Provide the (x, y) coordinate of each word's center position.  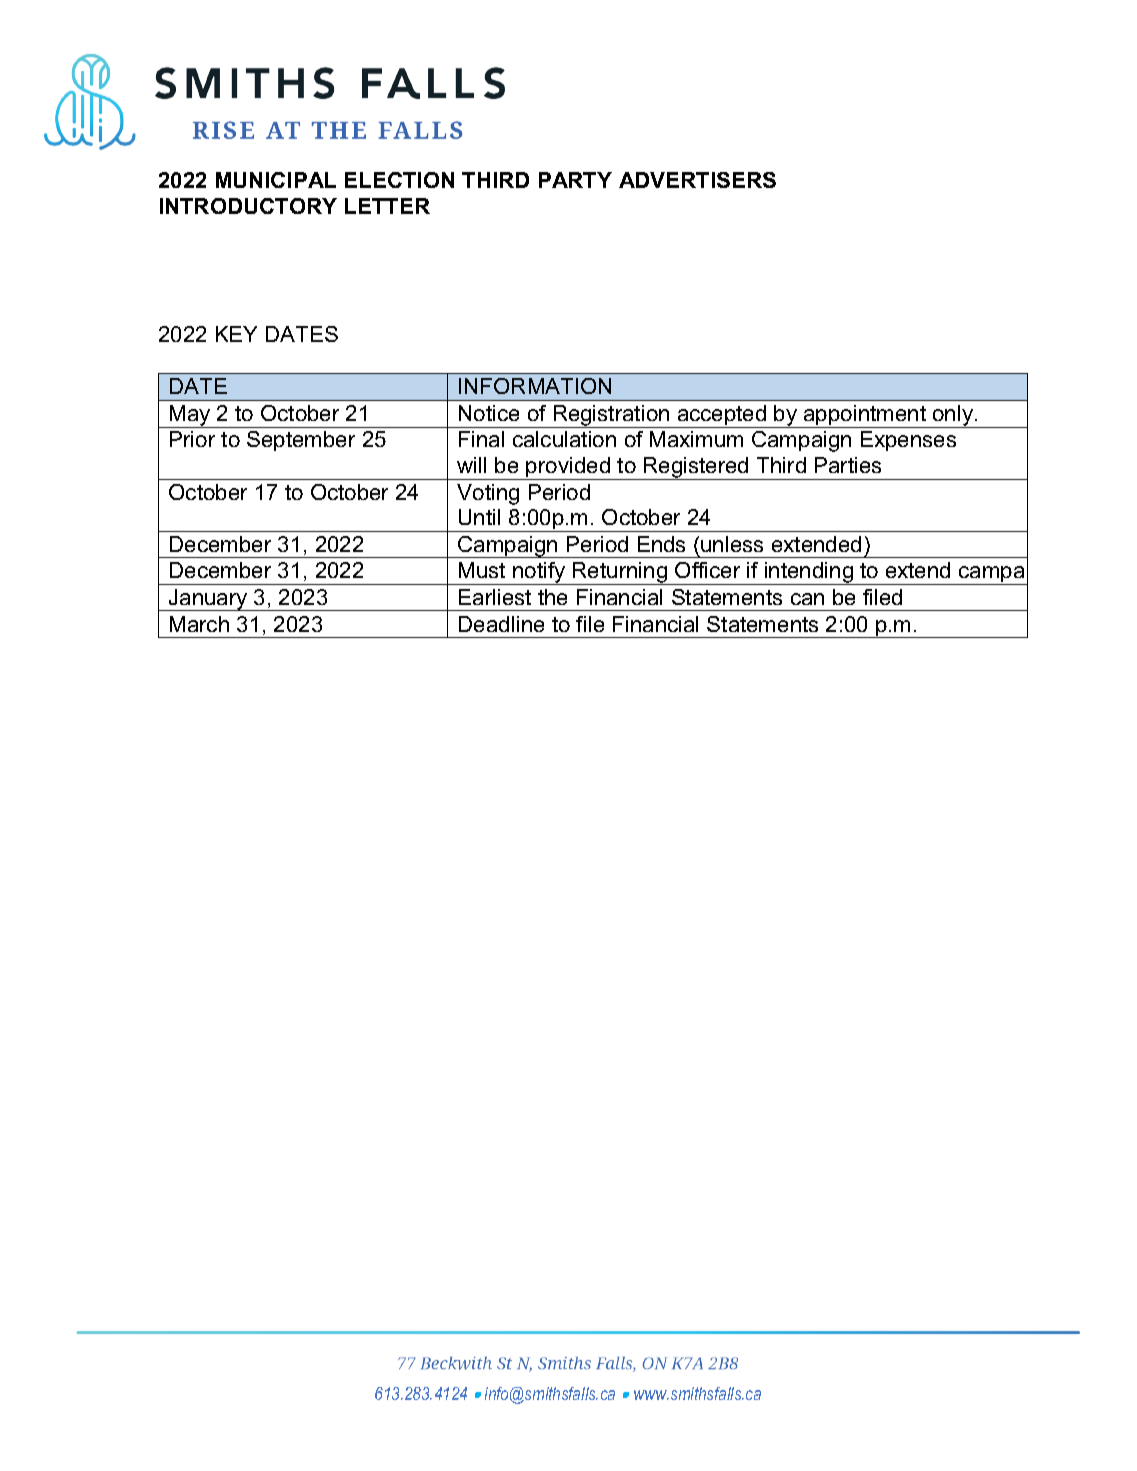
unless (732, 544)
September (301, 441)
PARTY (575, 180)
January (208, 600)
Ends (661, 544)
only (953, 416)
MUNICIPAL (276, 180)
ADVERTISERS (697, 180)
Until (479, 517)
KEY (236, 334)
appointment (865, 416)
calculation (564, 439)
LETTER (387, 206)
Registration (611, 416)
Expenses (908, 441)
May (190, 416)
